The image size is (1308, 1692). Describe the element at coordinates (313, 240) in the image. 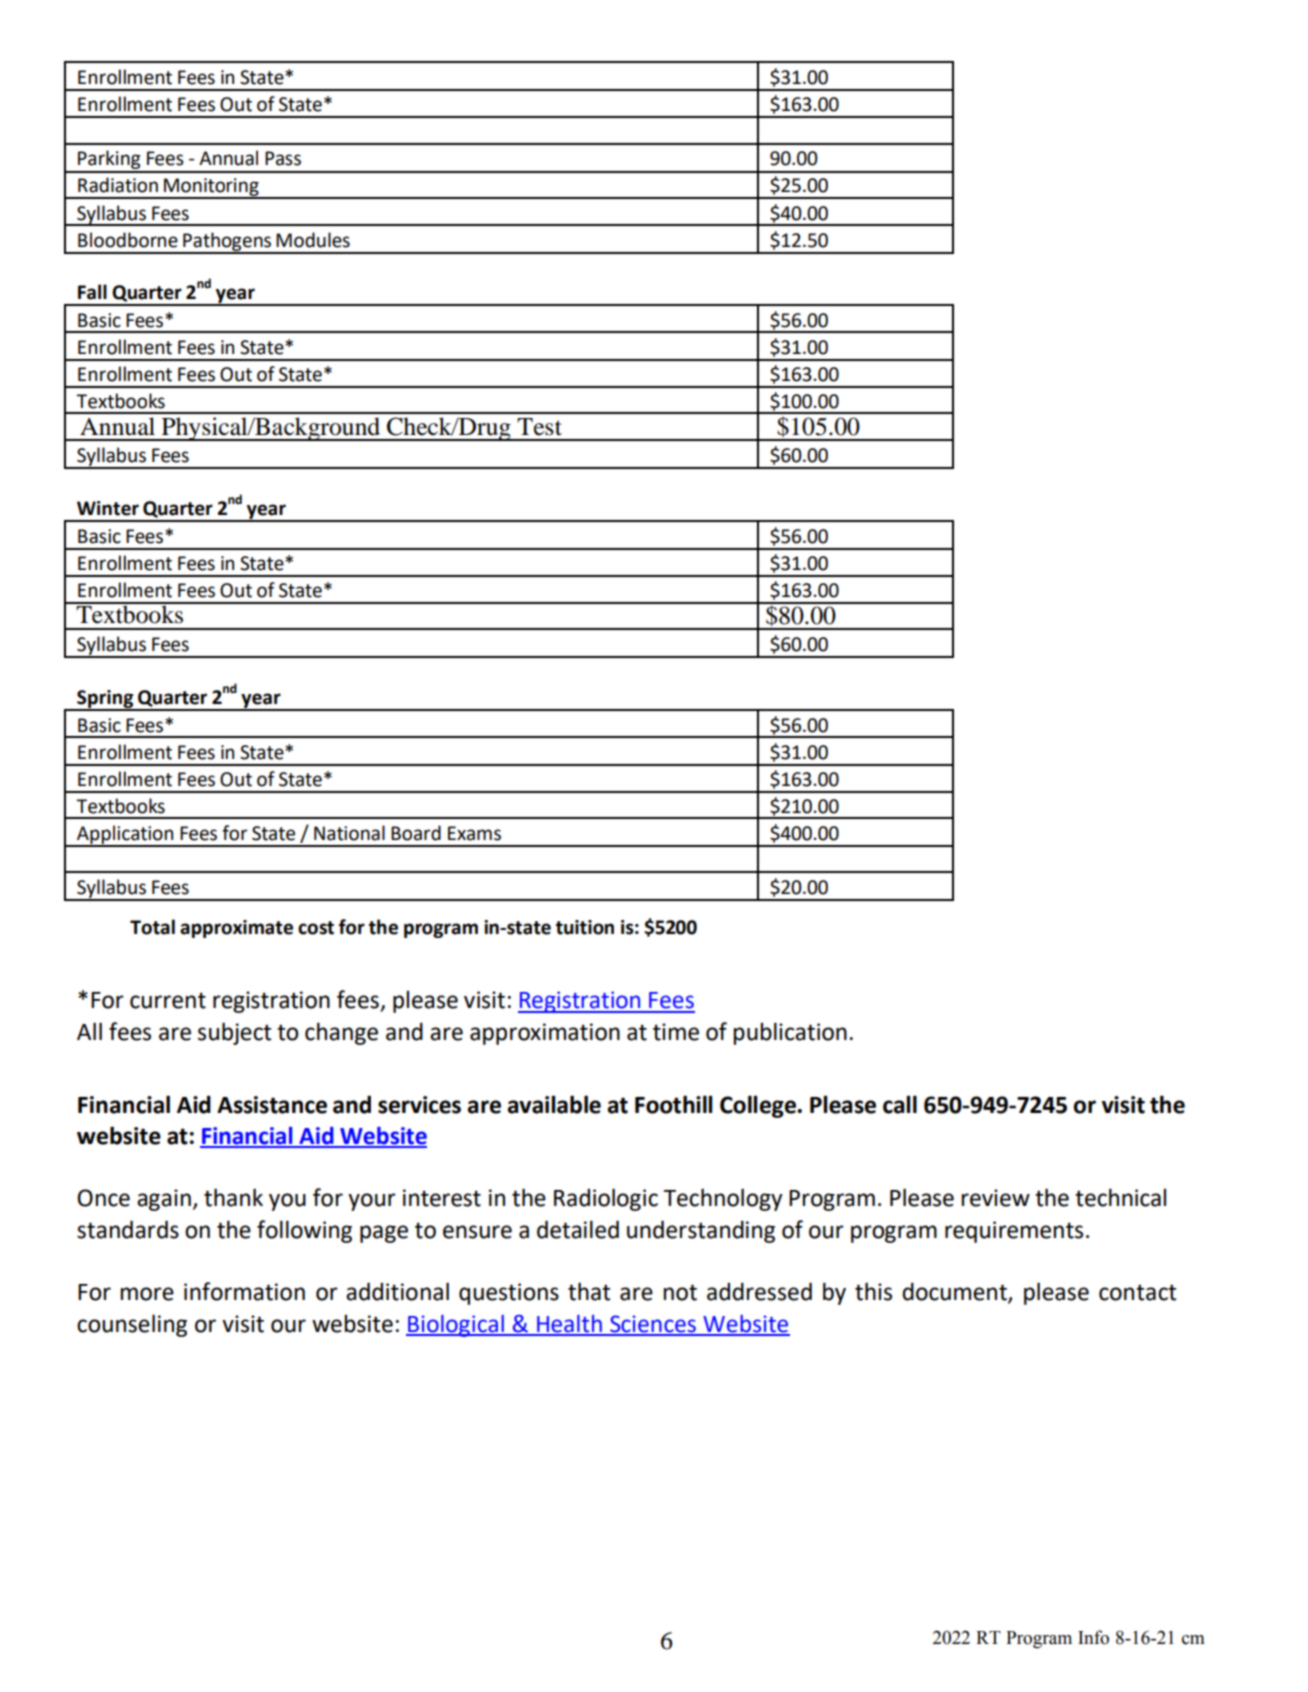

I see `Modules` at that location.
